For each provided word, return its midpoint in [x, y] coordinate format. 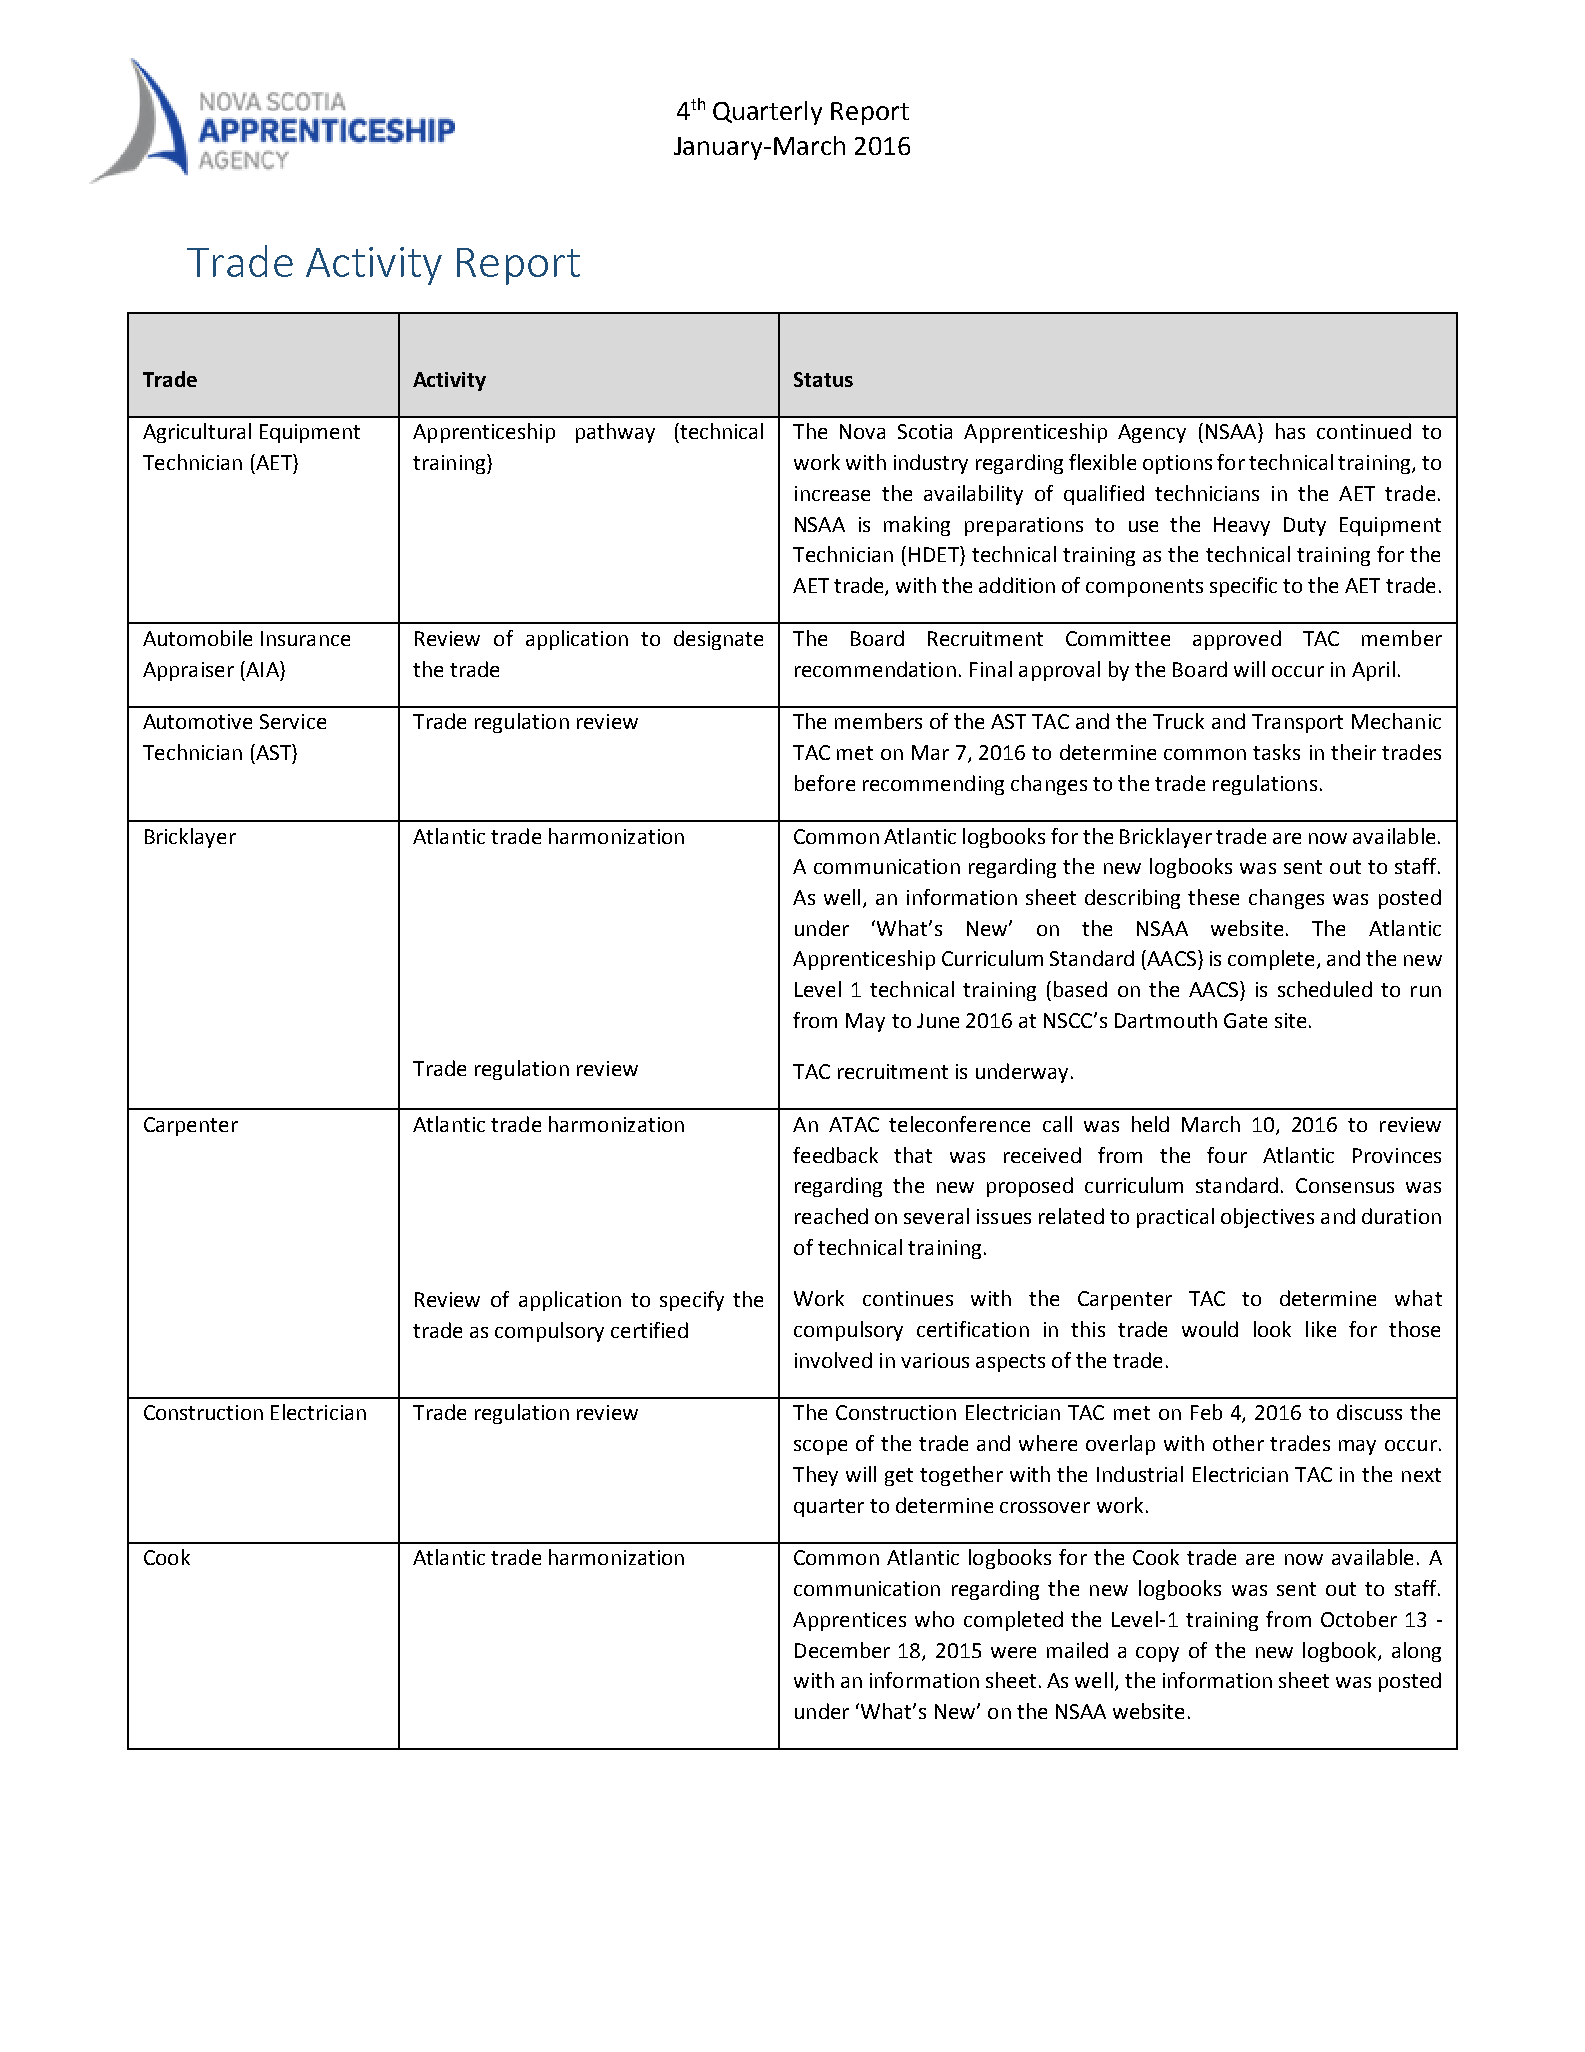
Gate [1245, 1020]
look [1272, 1329]
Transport [1297, 723]
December [842, 1650]
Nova [862, 431]
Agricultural [197, 433]
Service [293, 721]
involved [833, 1360]
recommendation [875, 669]
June [938, 1020]
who [934, 1619]
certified [649, 1330]
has [1290, 431]
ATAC [854, 1124]
